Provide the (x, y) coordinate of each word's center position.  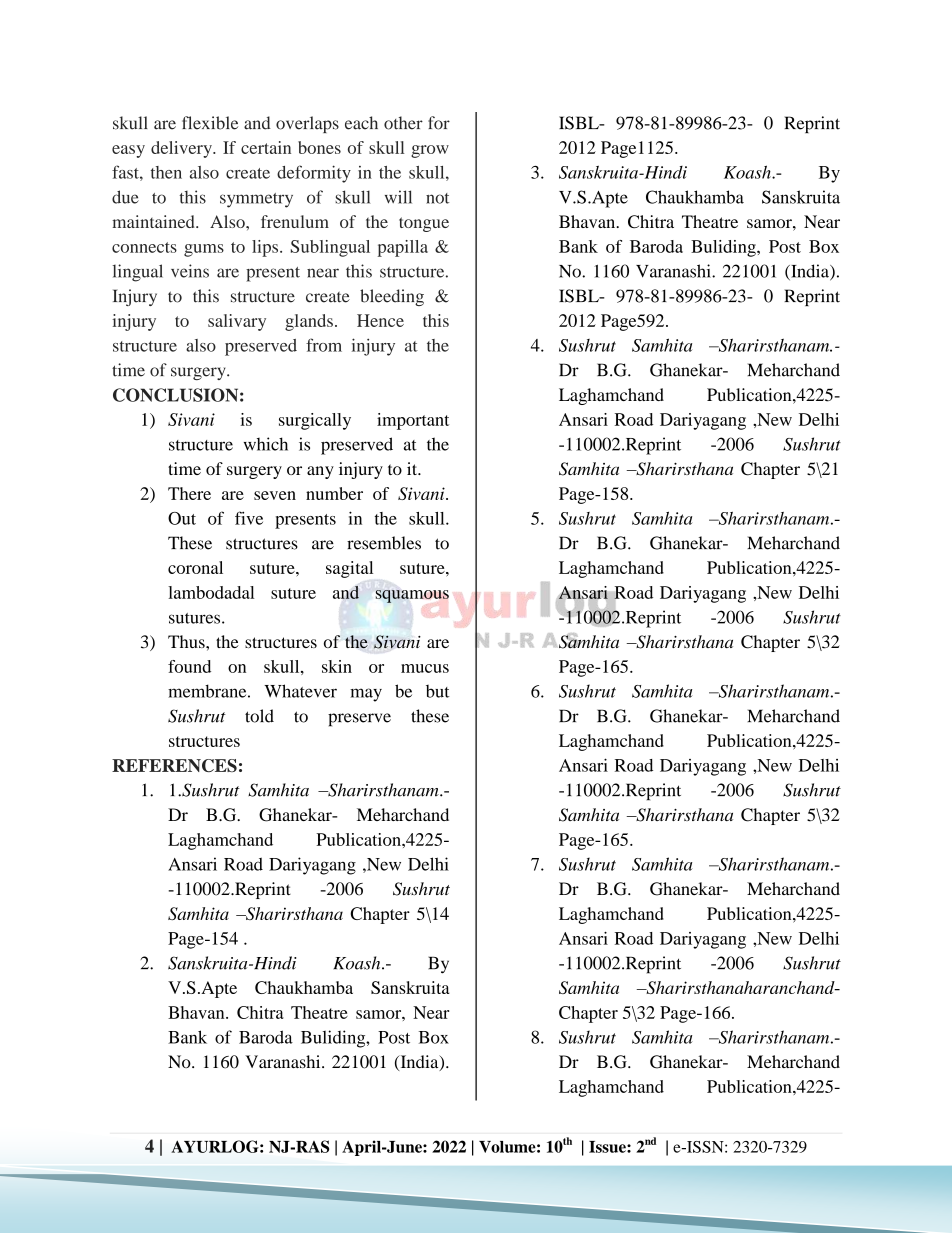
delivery (182, 149)
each (361, 123)
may (366, 695)
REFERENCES (174, 765)
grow (430, 151)
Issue (608, 1147)
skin (337, 666)
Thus (187, 641)
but (438, 691)
